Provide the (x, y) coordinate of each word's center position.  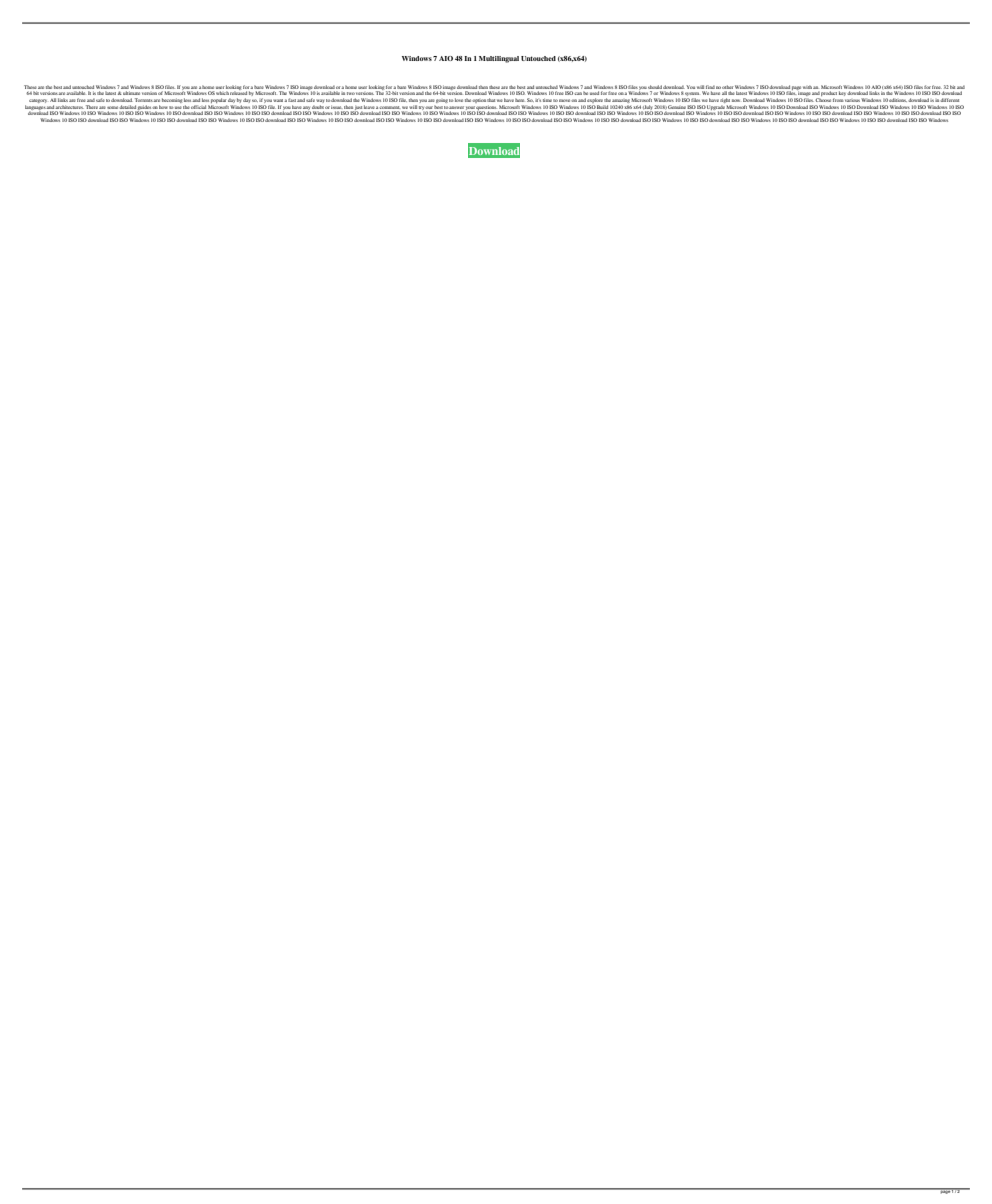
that (491, 100)
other (727, 87)
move (565, 100)
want (279, 100)
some (113, 107)
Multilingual (499, 59)
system (692, 94)
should (655, 87)
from (838, 100)
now (736, 100)
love (459, 100)
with (807, 87)
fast (292, 100)
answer (456, 107)
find (710, 87)
